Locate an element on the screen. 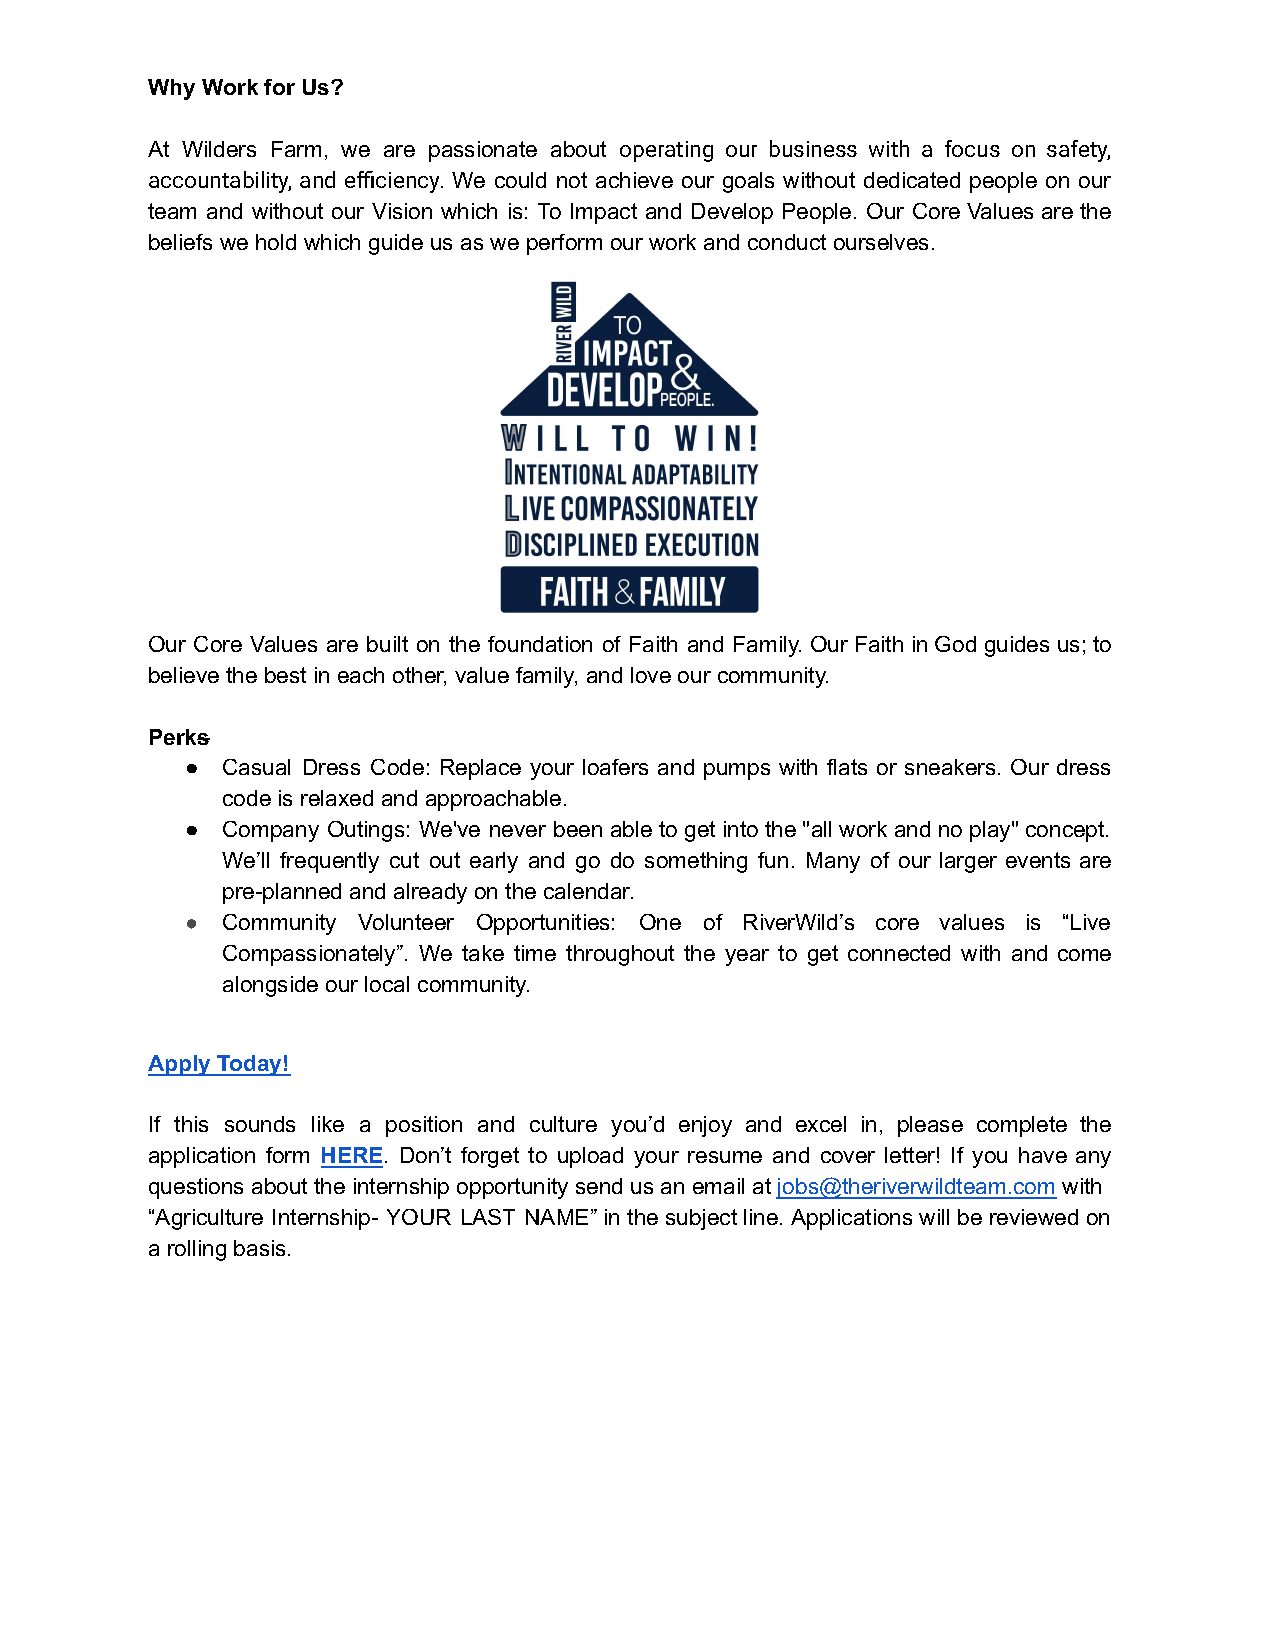 Image resolution: width=1261 pixels, height=1632 pixels. operating is located at coordinates (666, 151).
